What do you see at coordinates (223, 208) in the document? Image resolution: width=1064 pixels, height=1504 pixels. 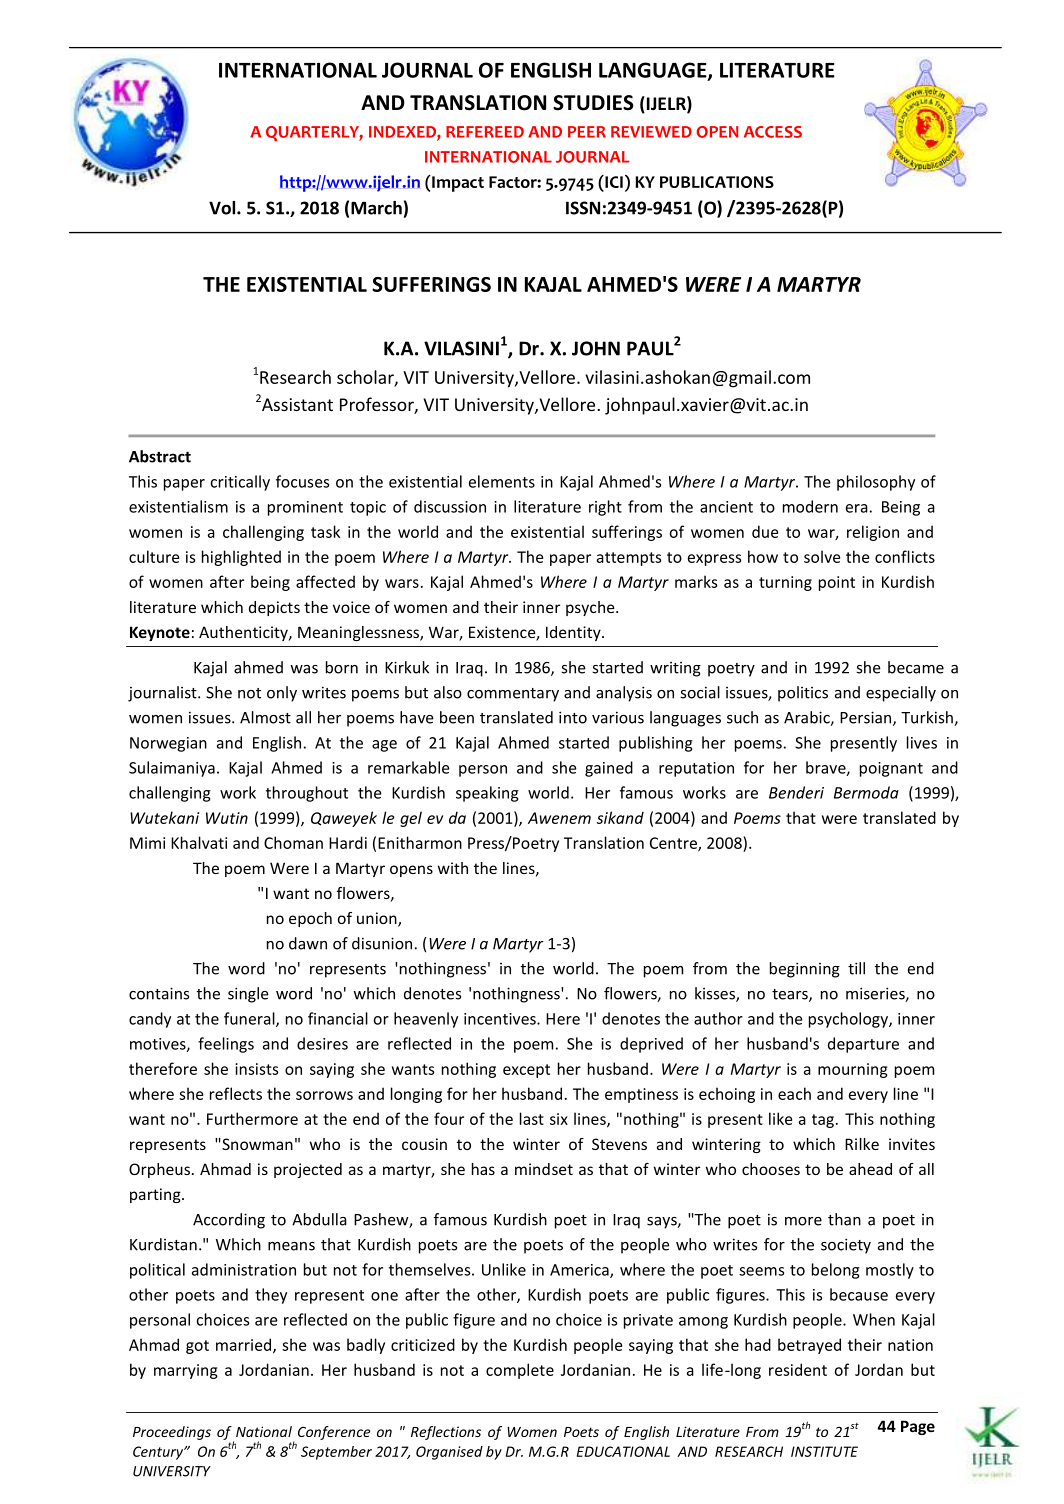 I see `Vol` at bounding box center [223, 208].
